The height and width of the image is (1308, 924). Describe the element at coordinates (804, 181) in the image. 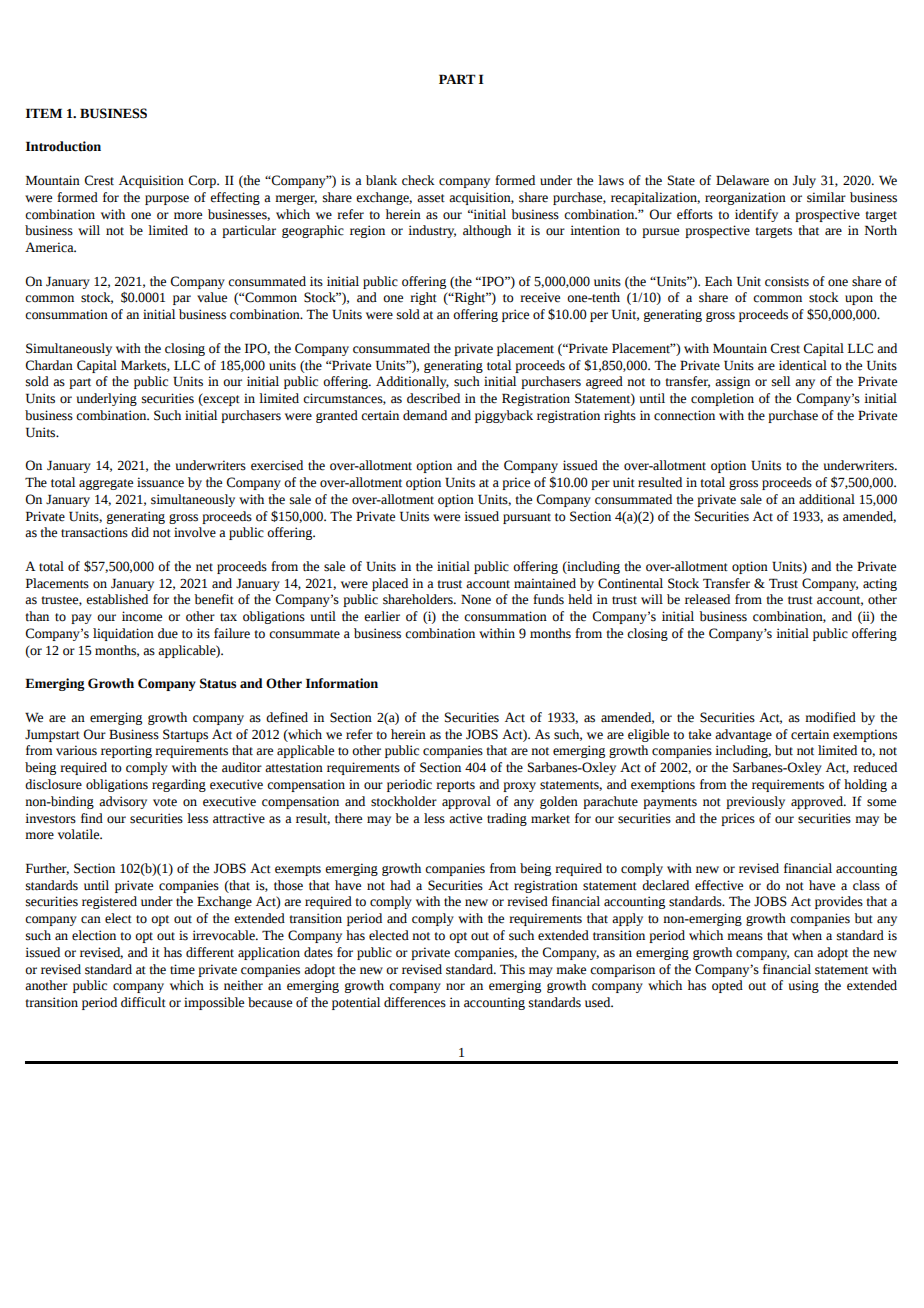

I see `July` at that location.
